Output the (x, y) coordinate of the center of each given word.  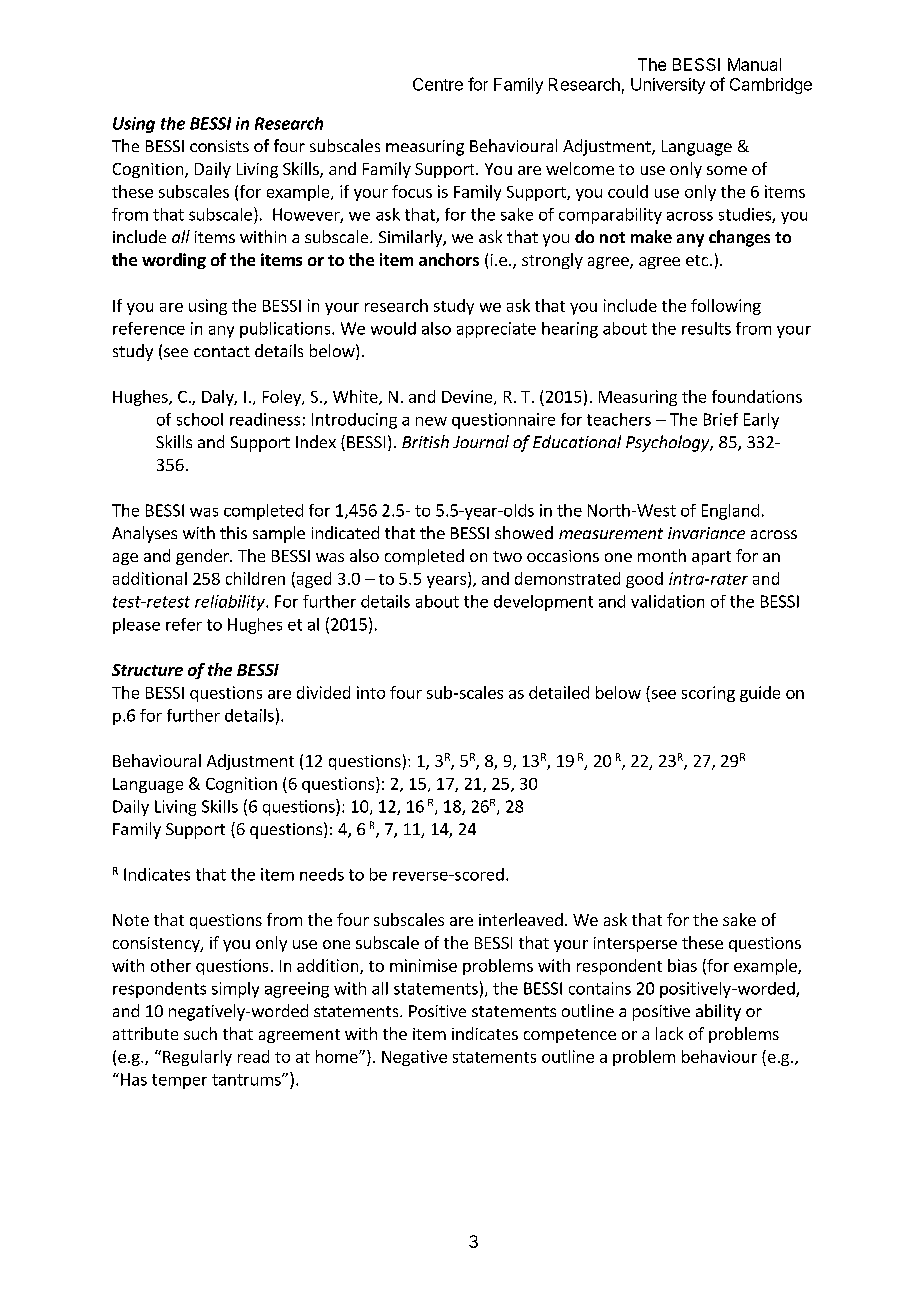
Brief (721, 419)
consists (219, 146)
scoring (708, 694)
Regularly (197, 1058)
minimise (423, 965)
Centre (438, 84)
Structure (147, 670)
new (431, 421)
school (200, 419)
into (371, 692)
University (668, 86)
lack (669, 1033)
